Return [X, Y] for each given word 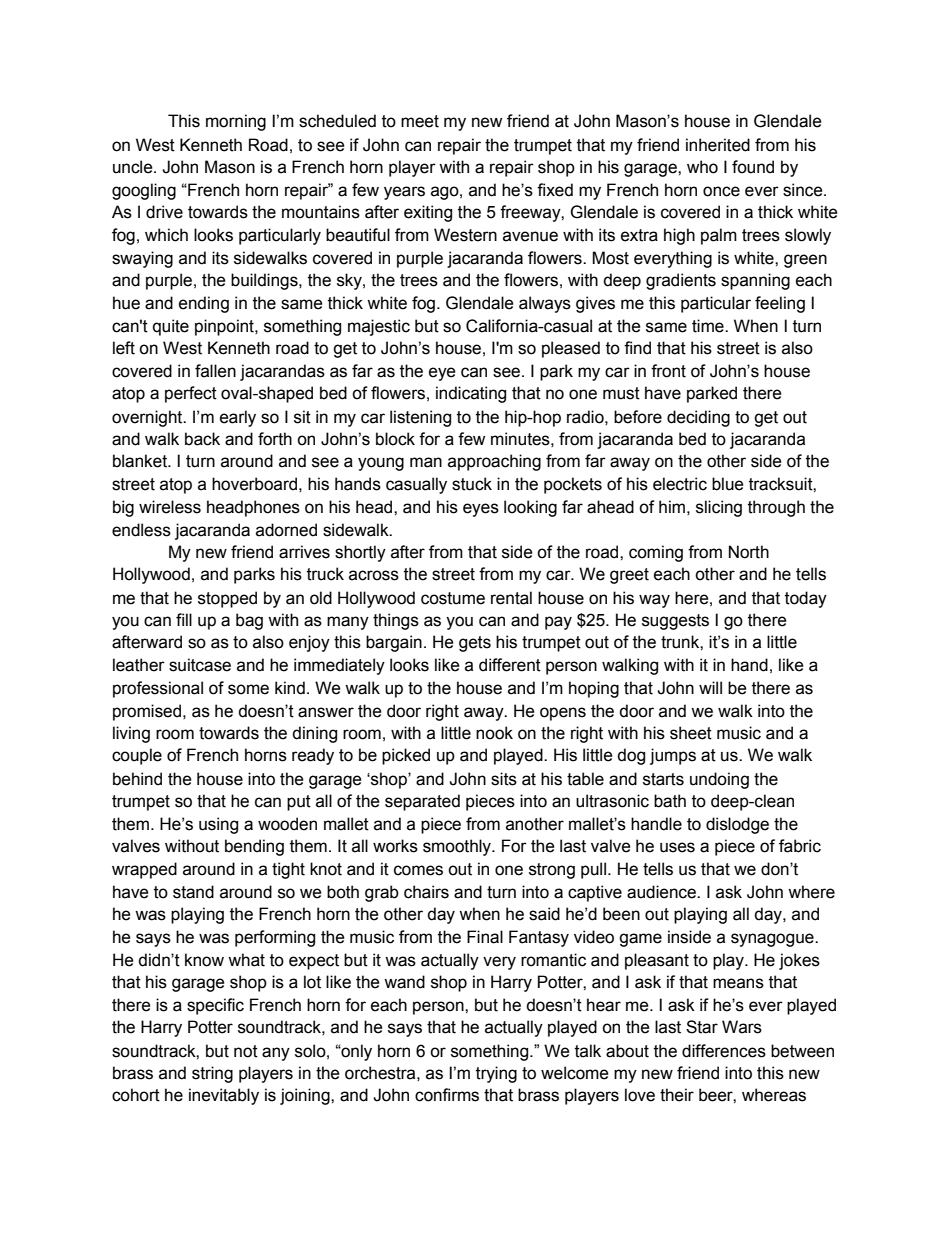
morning [236, 122]
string [212, 1074]
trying [496, 1074]
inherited [718, 145]
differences [724, 1051]
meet [420, 121]
